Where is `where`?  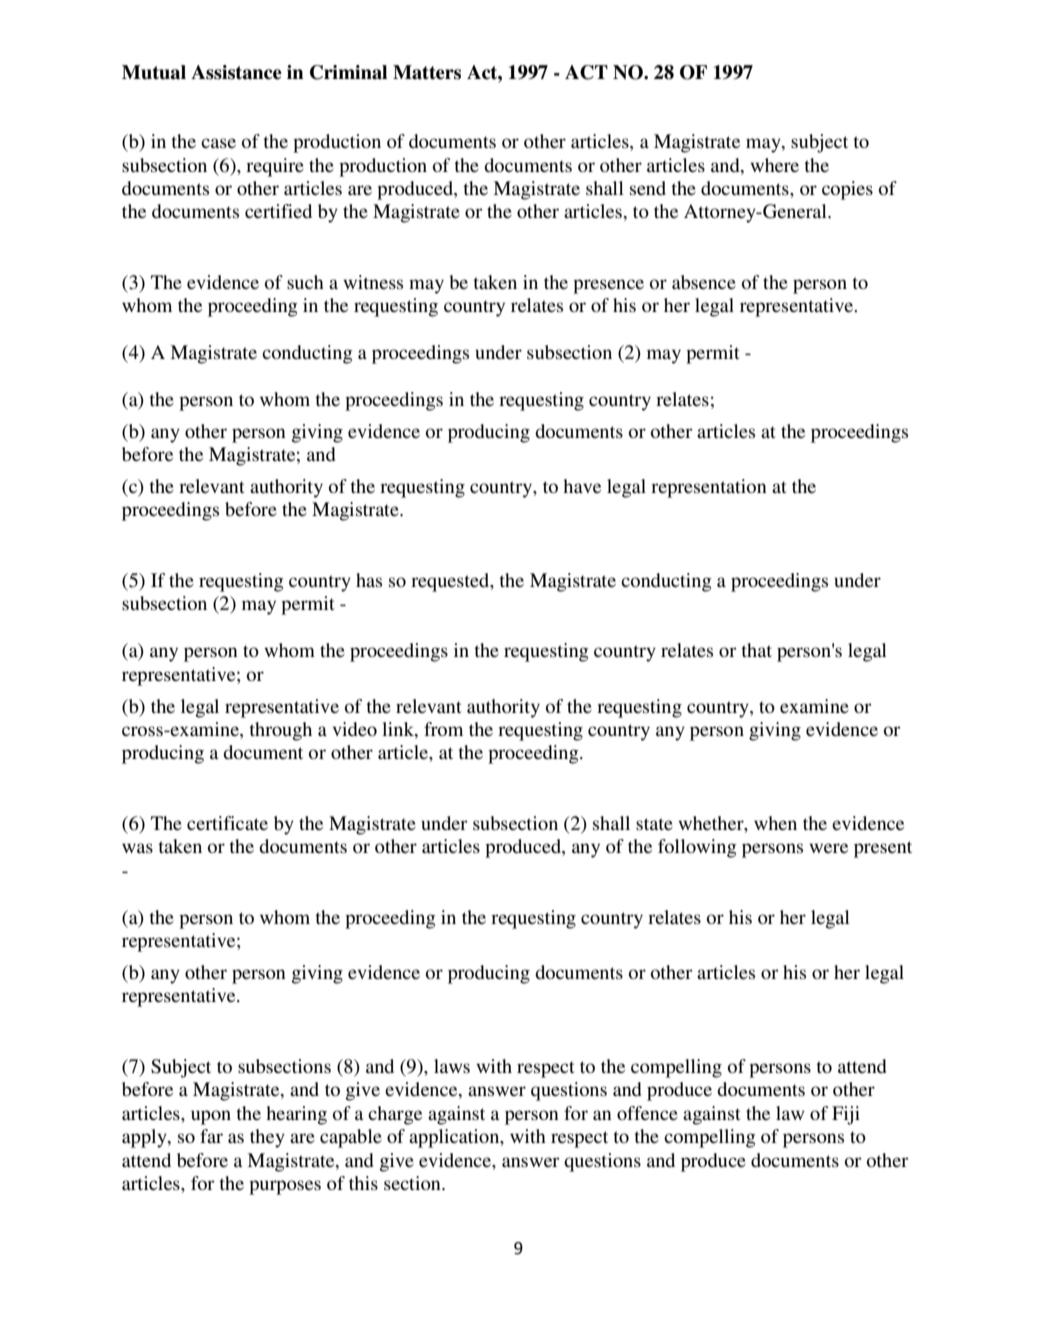 where is located at coordinates (774, 165).
